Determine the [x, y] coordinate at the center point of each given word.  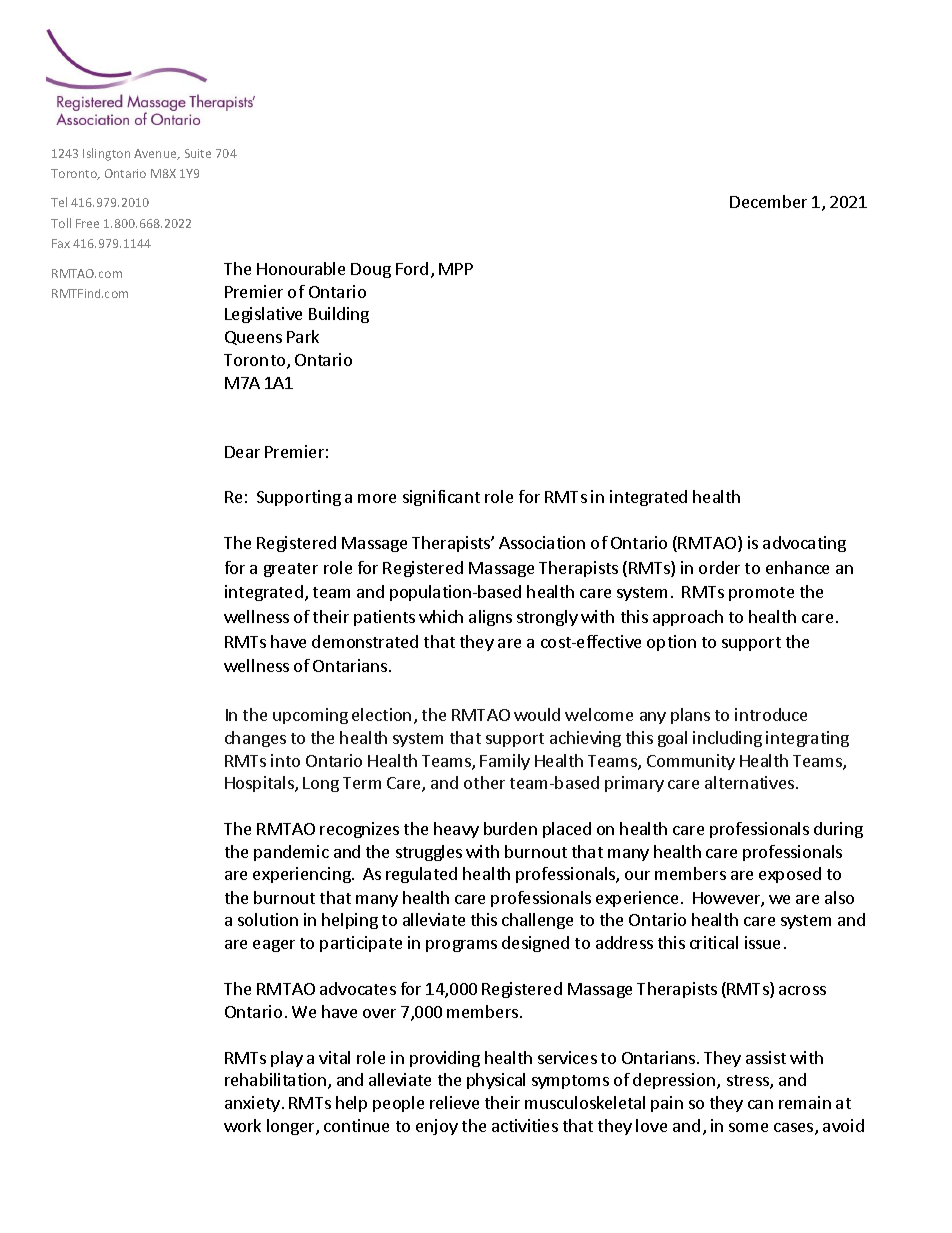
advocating [804, 544]
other [484, 782]
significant [441, 498]
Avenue [156, 154]
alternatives [749, 782]
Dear [242, 452]
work [242, 1125]
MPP [456, 269]
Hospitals [260, 784]
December [768, 201]
